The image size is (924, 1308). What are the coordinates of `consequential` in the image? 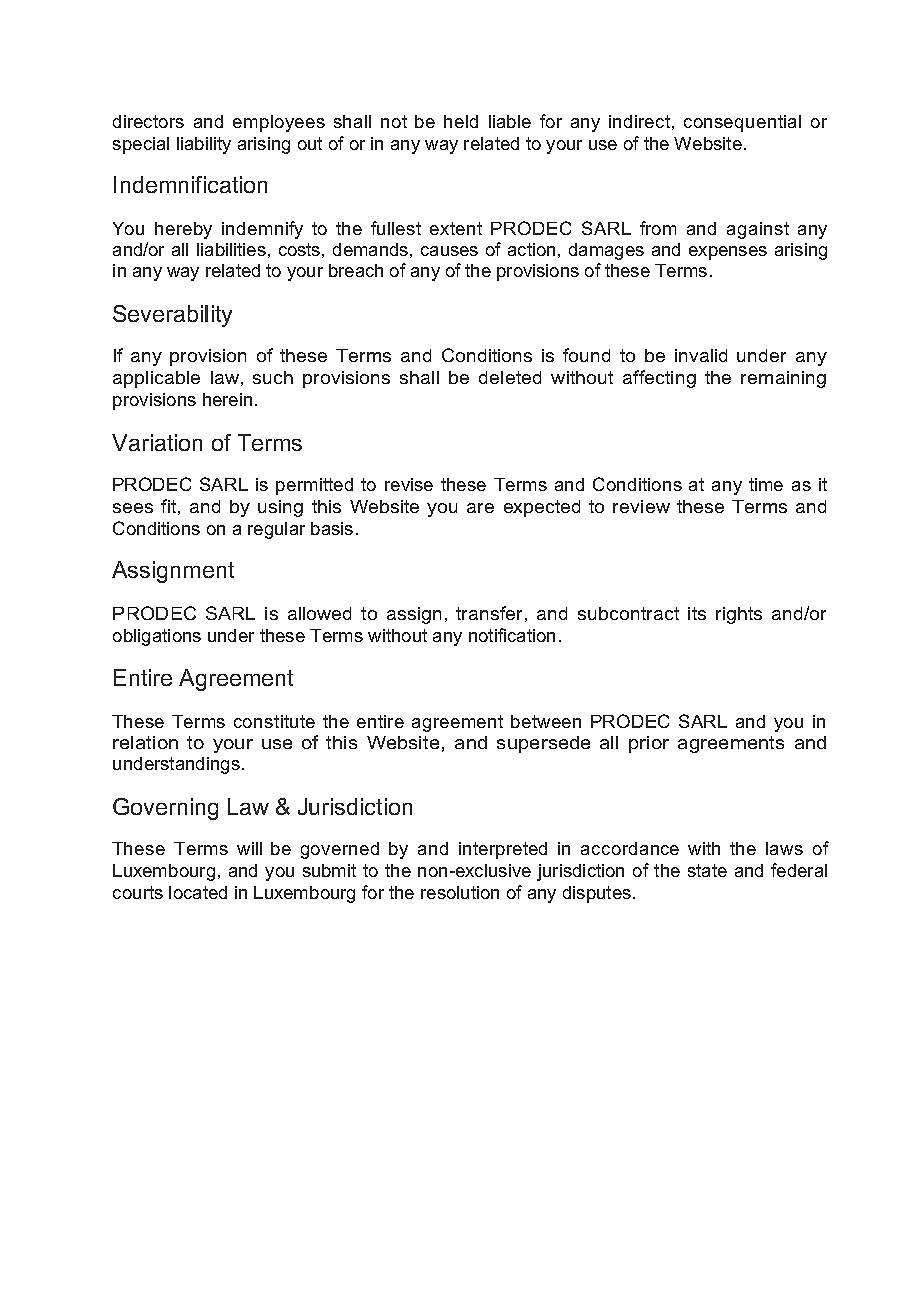 It's located at (742, 123).
